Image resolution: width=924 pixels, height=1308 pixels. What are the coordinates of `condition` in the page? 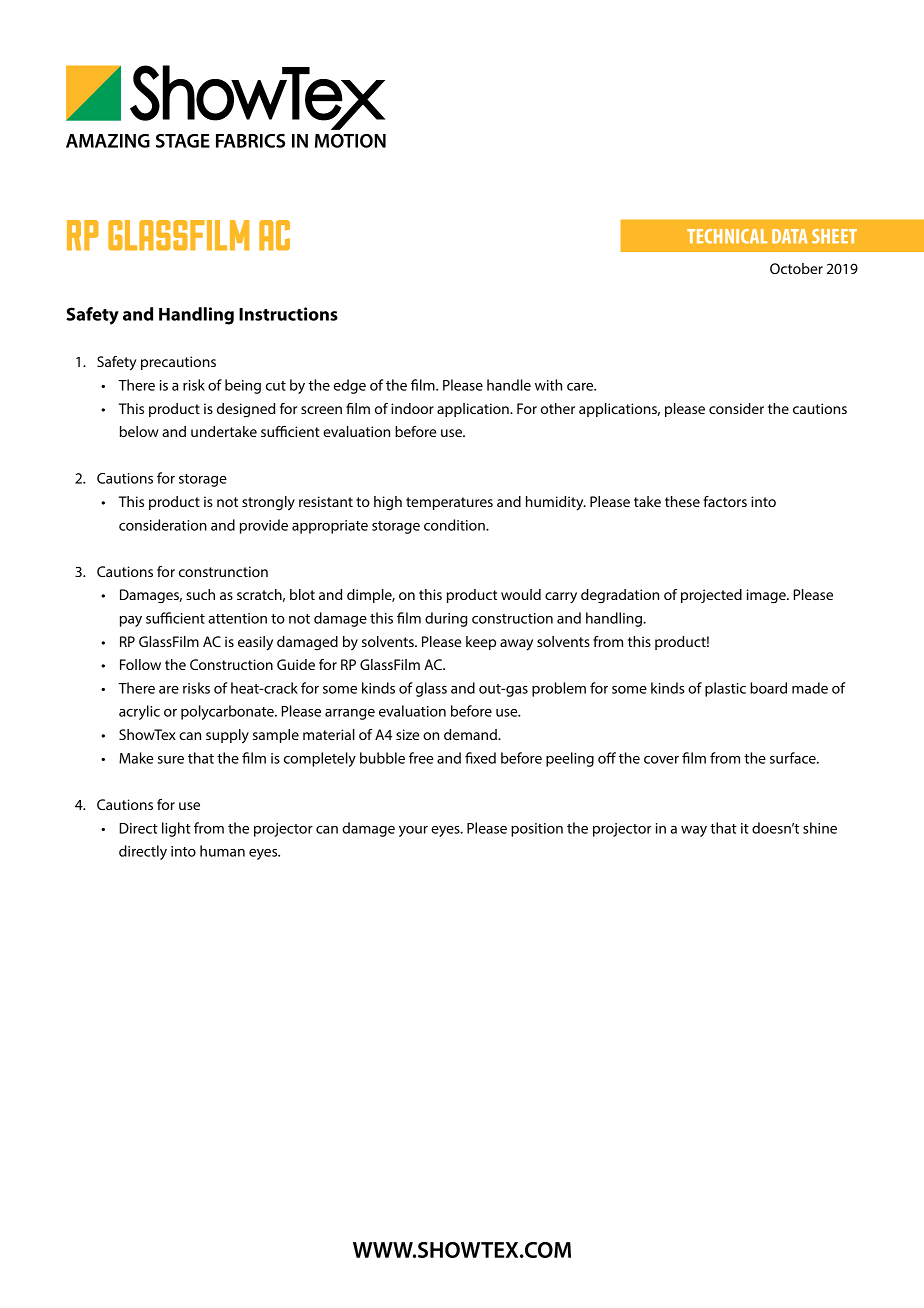 It's located at (455, 525).
